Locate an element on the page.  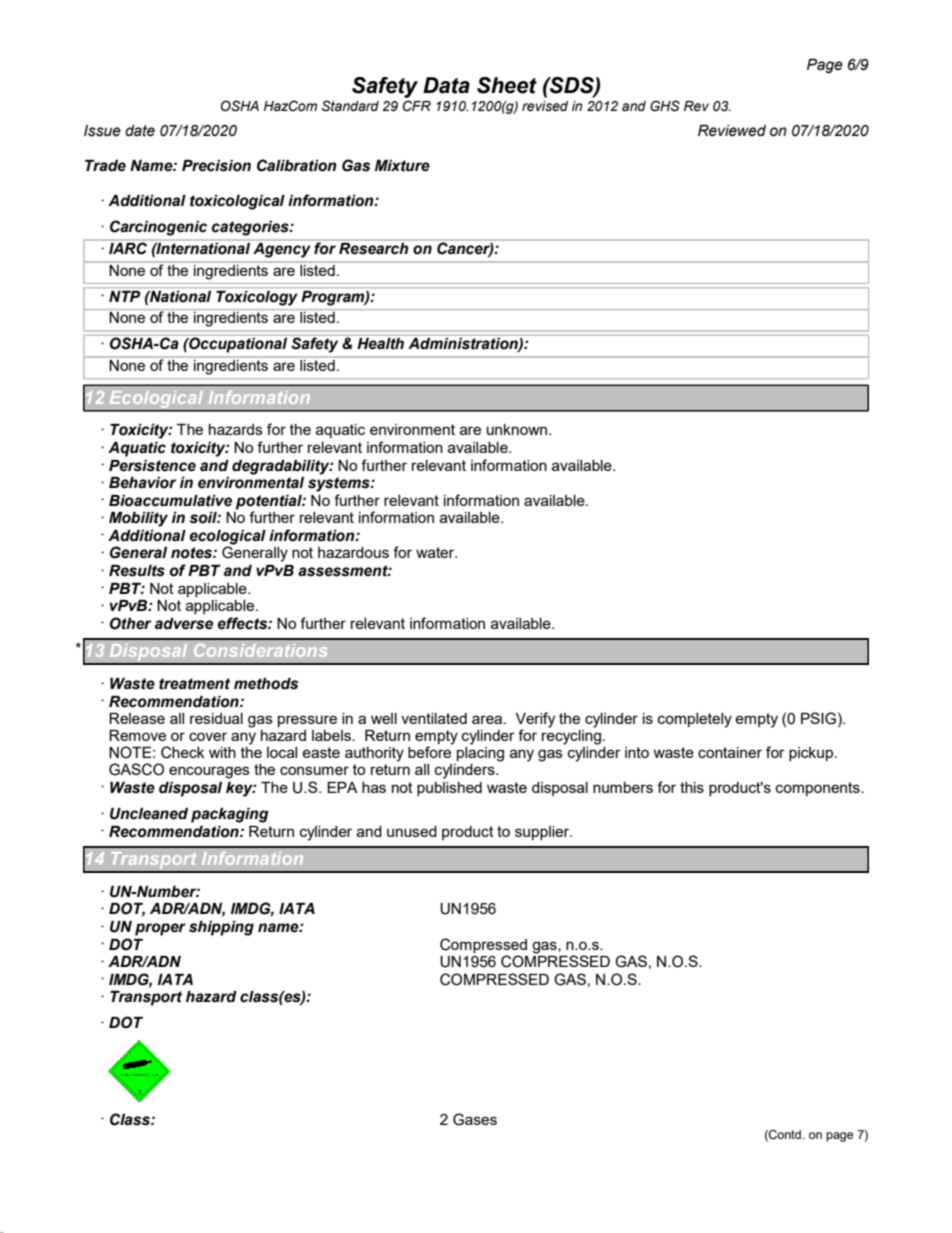
Data is located at coordinates (446, 85).
